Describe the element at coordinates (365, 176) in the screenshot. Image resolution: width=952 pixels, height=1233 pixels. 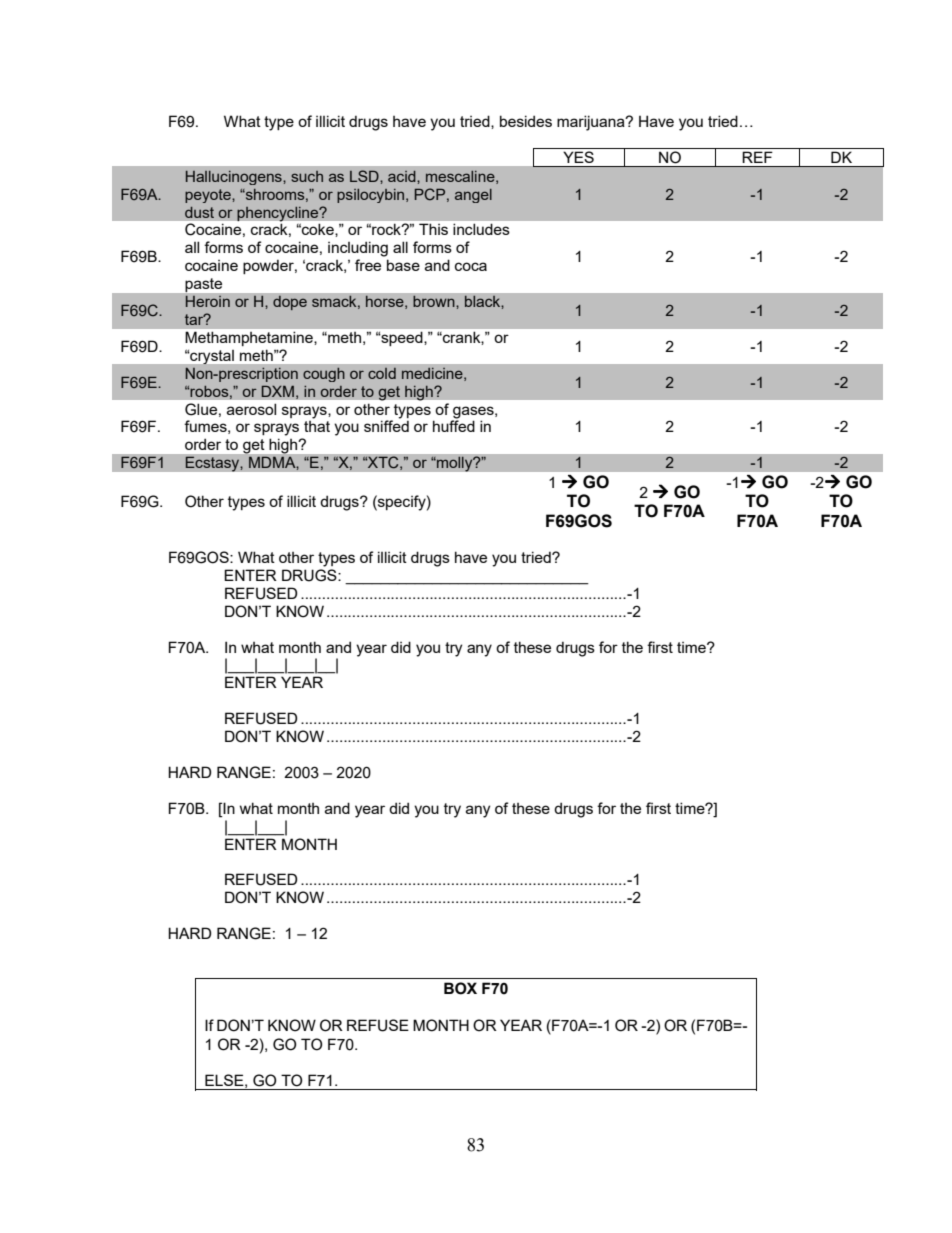
I see `LSD` at that location.
